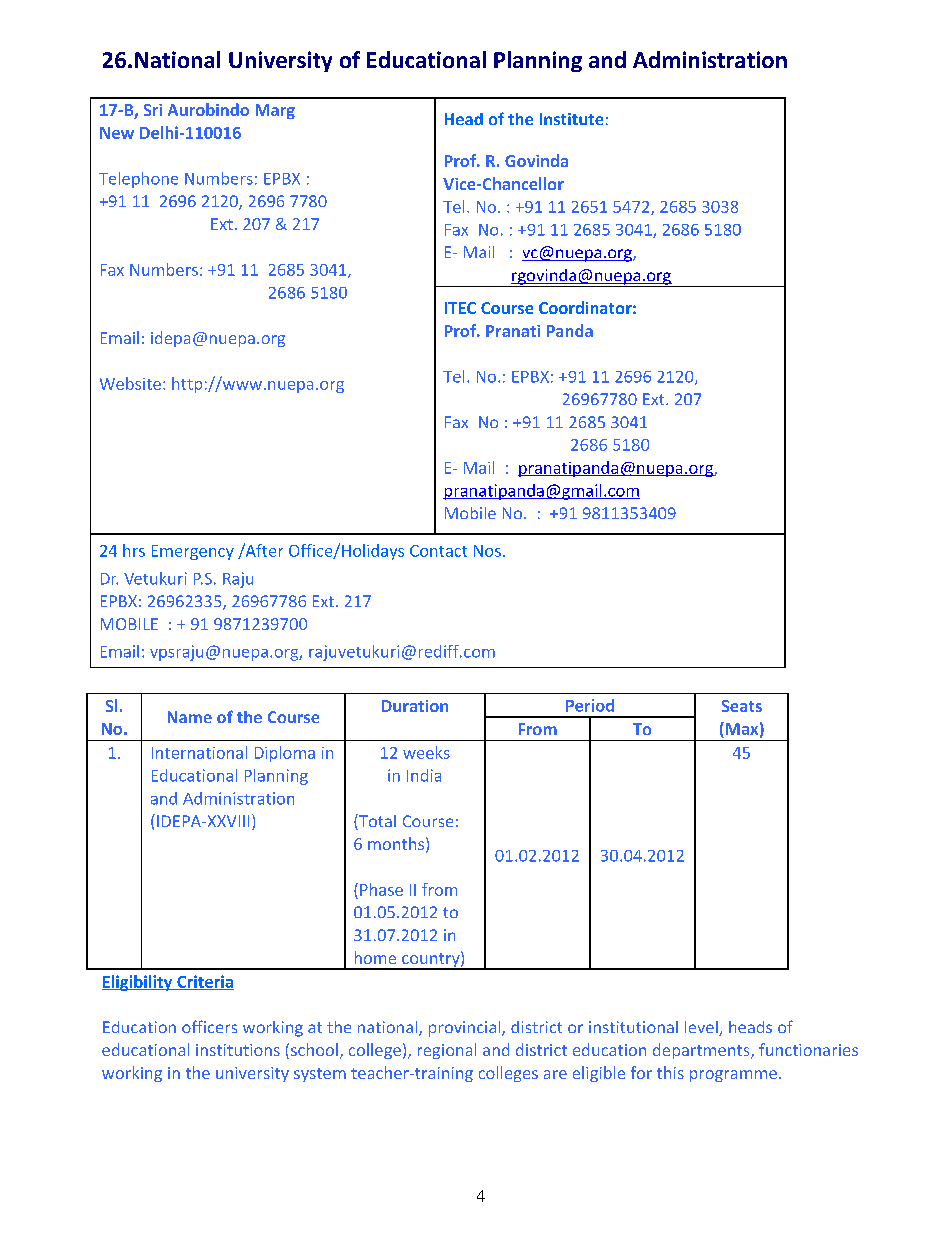 This image has width=952, height=1233. Describe the element at coordinates (381, 889) in the image. I see `Phase` at that location.
